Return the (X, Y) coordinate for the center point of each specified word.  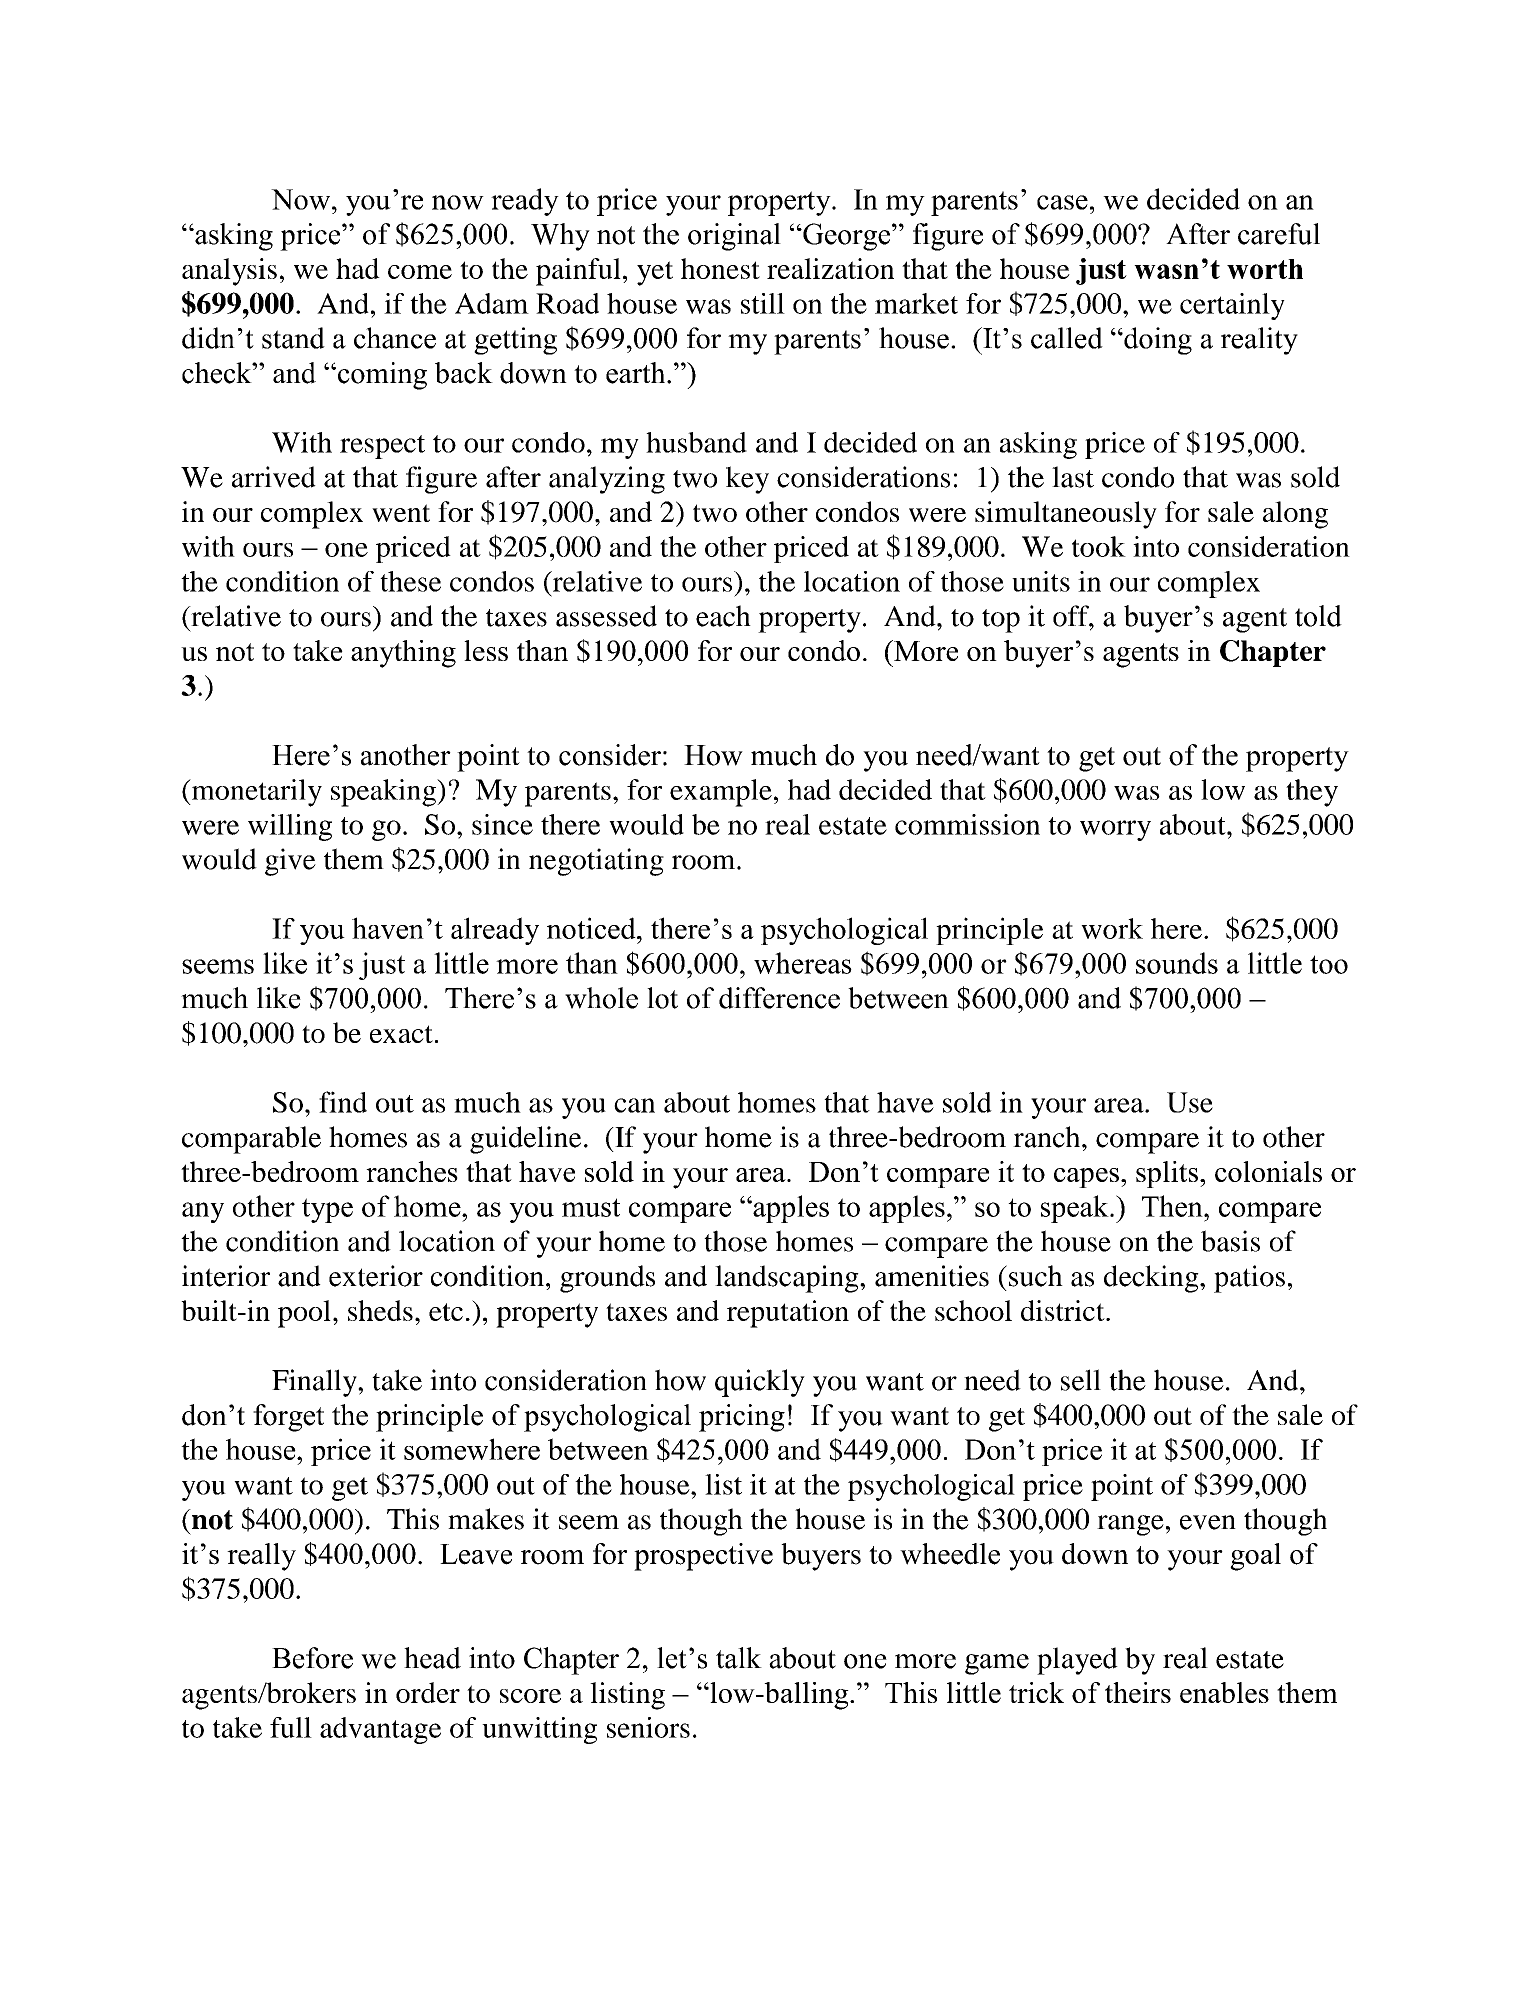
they (1312, 793)
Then (1173, 1206)
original (734, 237)
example (721, 793)
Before (312, 1658)
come (420, 272)
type (327, 1210)
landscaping (788, 1279)
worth (1265, 269)
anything (403, 654)
